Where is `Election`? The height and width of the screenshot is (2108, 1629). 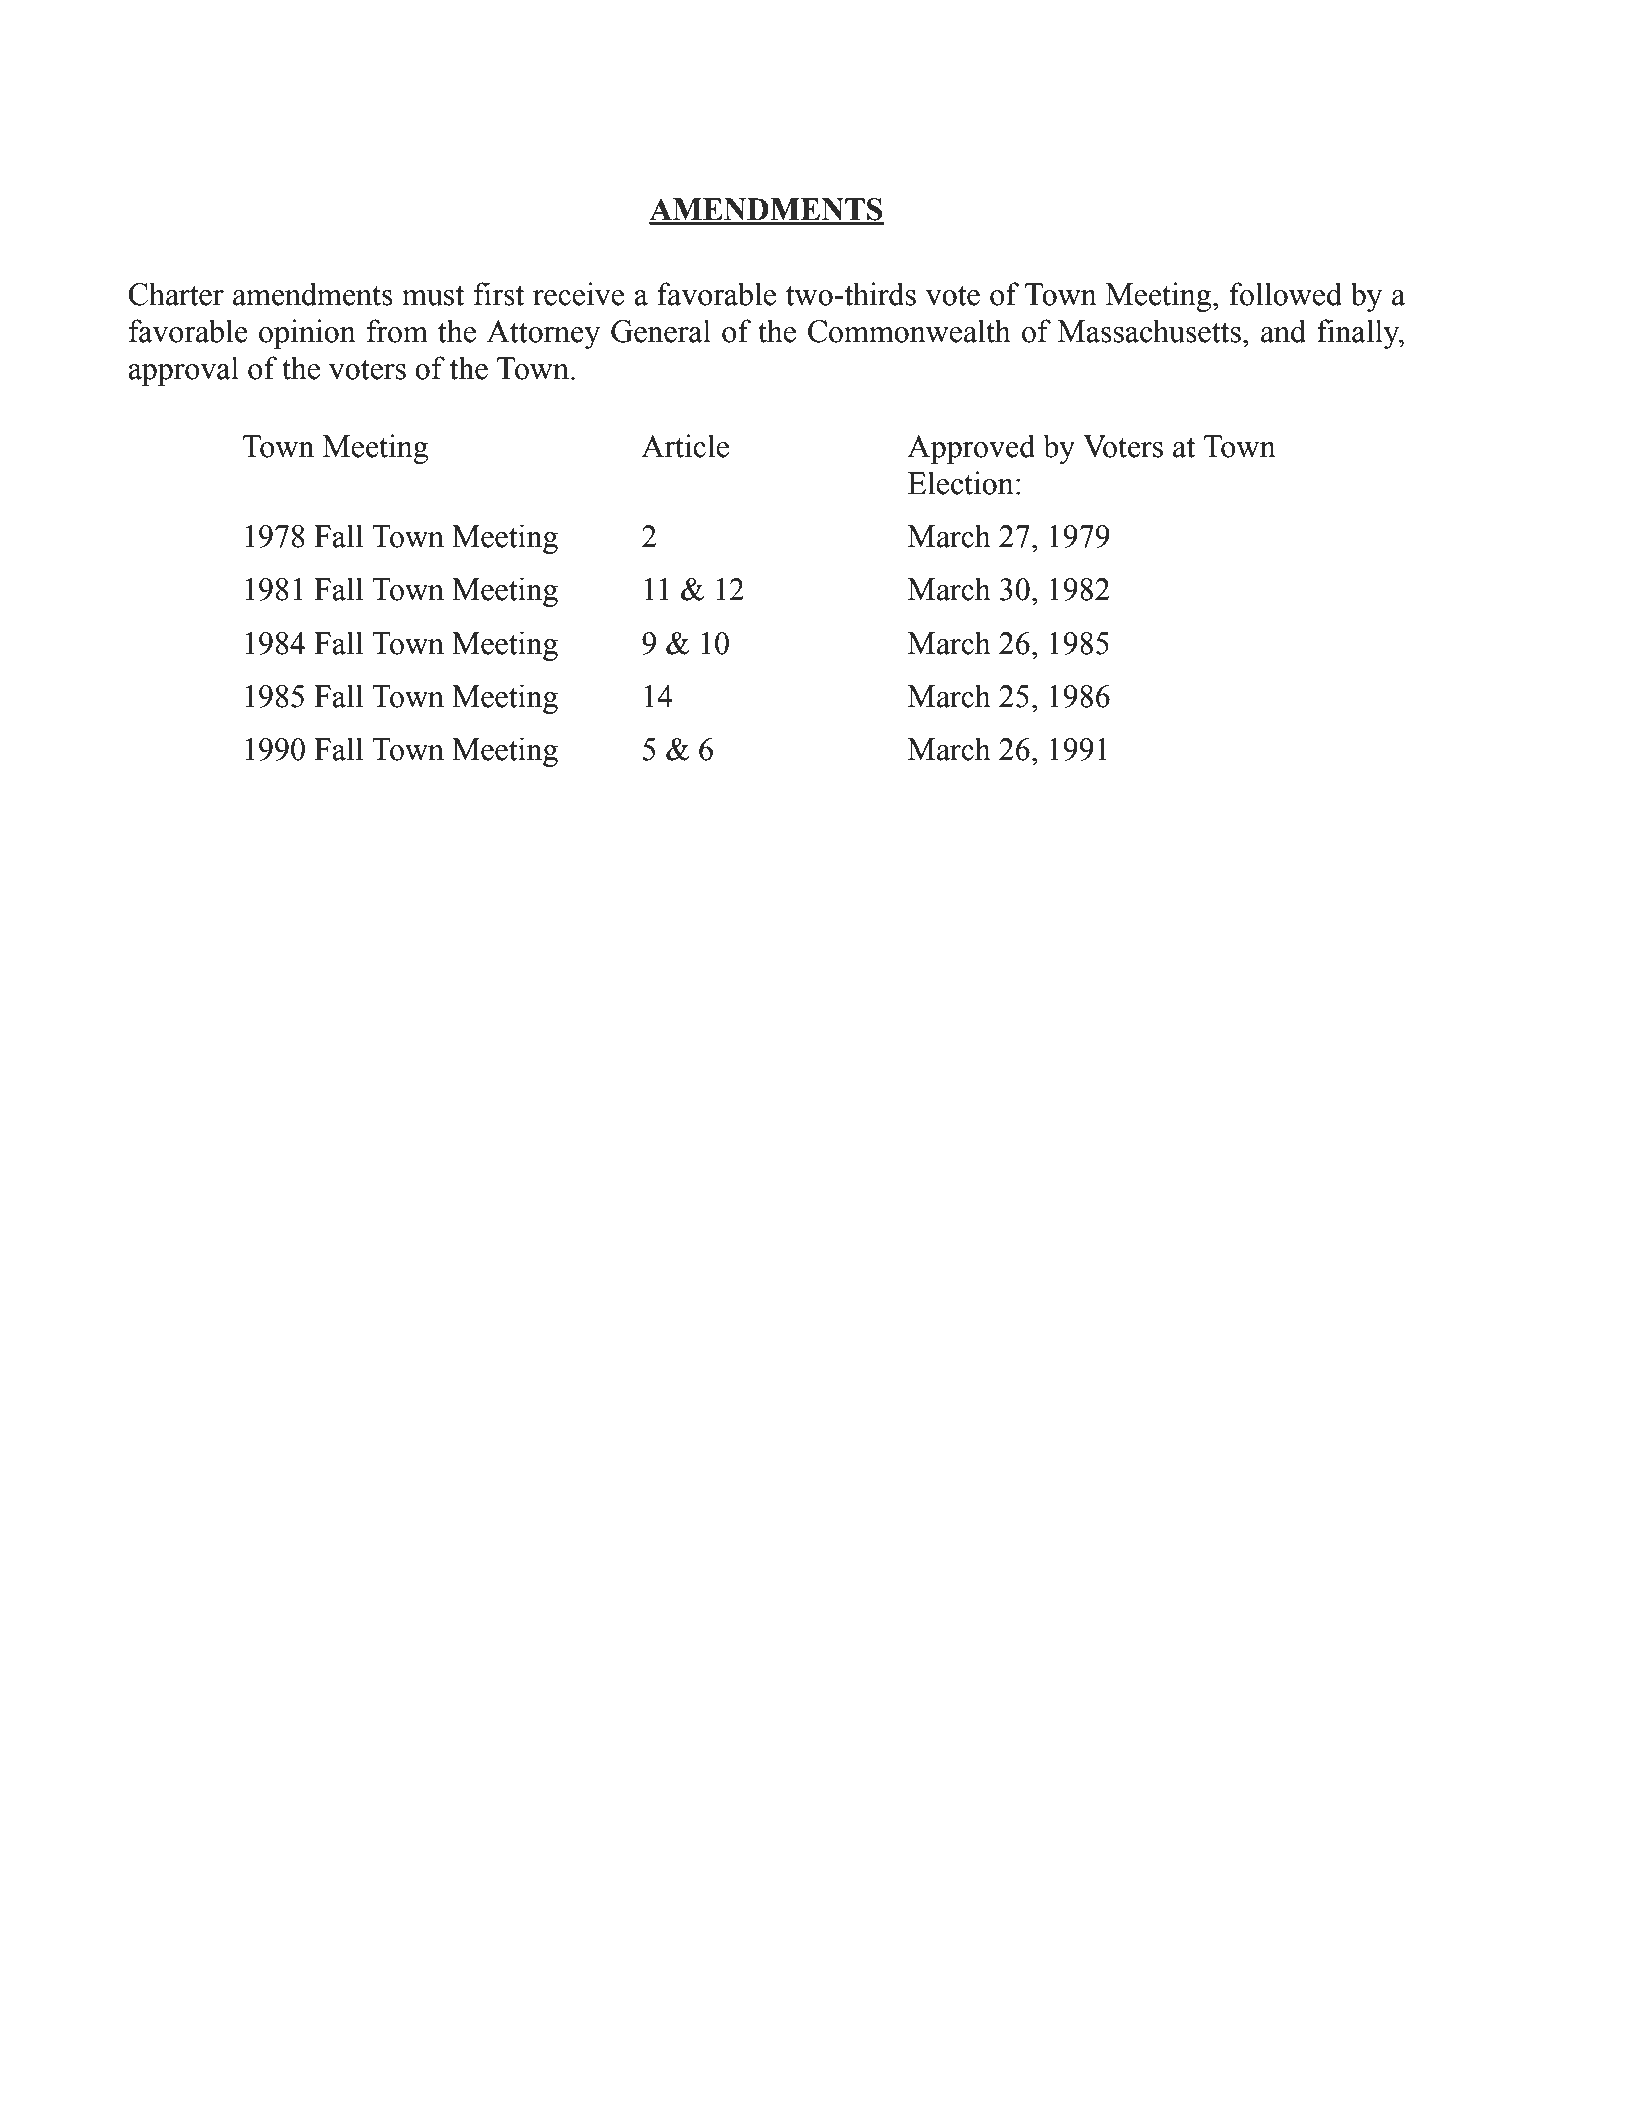 Election is located at coordinates (961, 483).
